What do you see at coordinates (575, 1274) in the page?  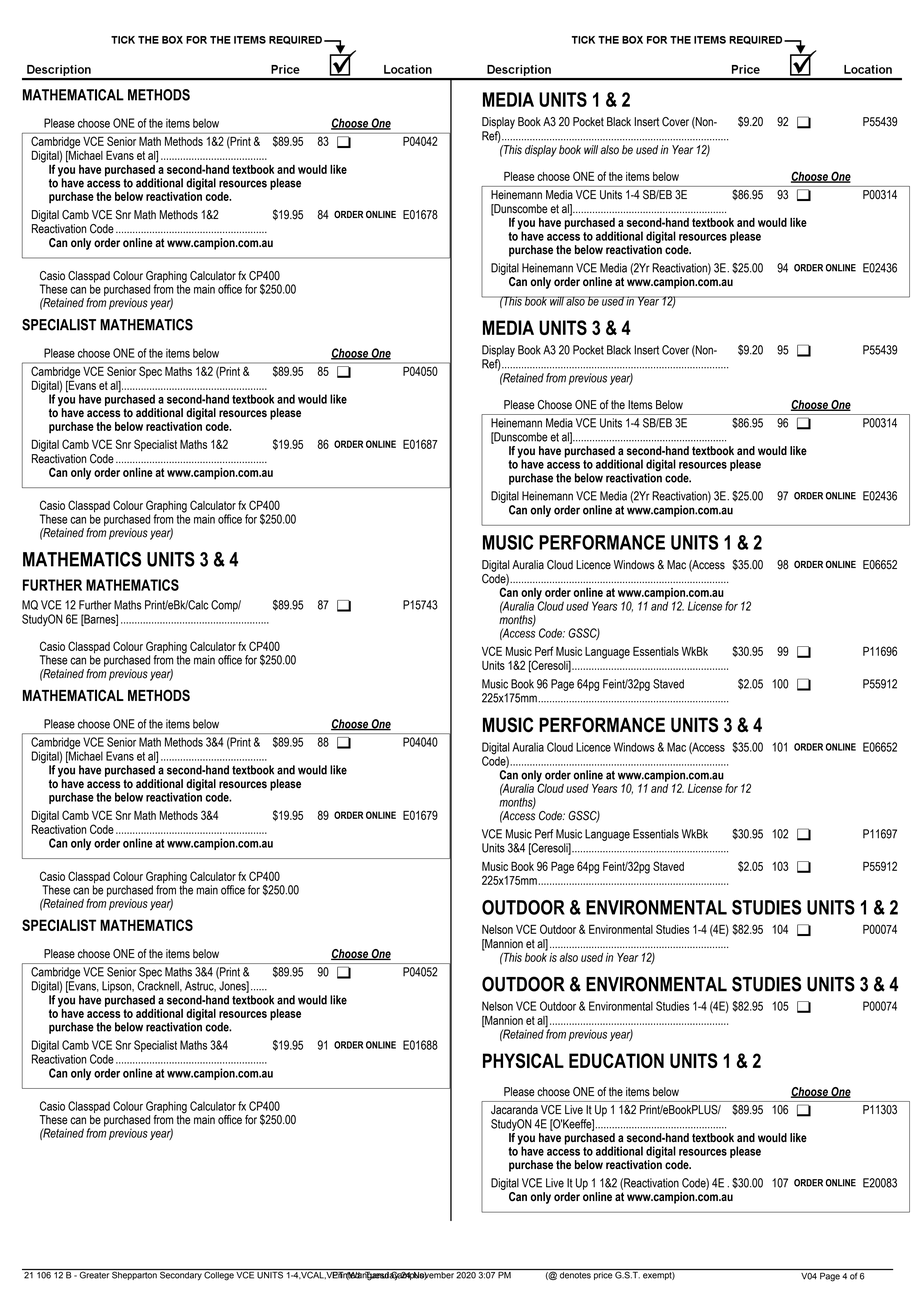 I see `denotes` at bounding box center [575, 1274].
